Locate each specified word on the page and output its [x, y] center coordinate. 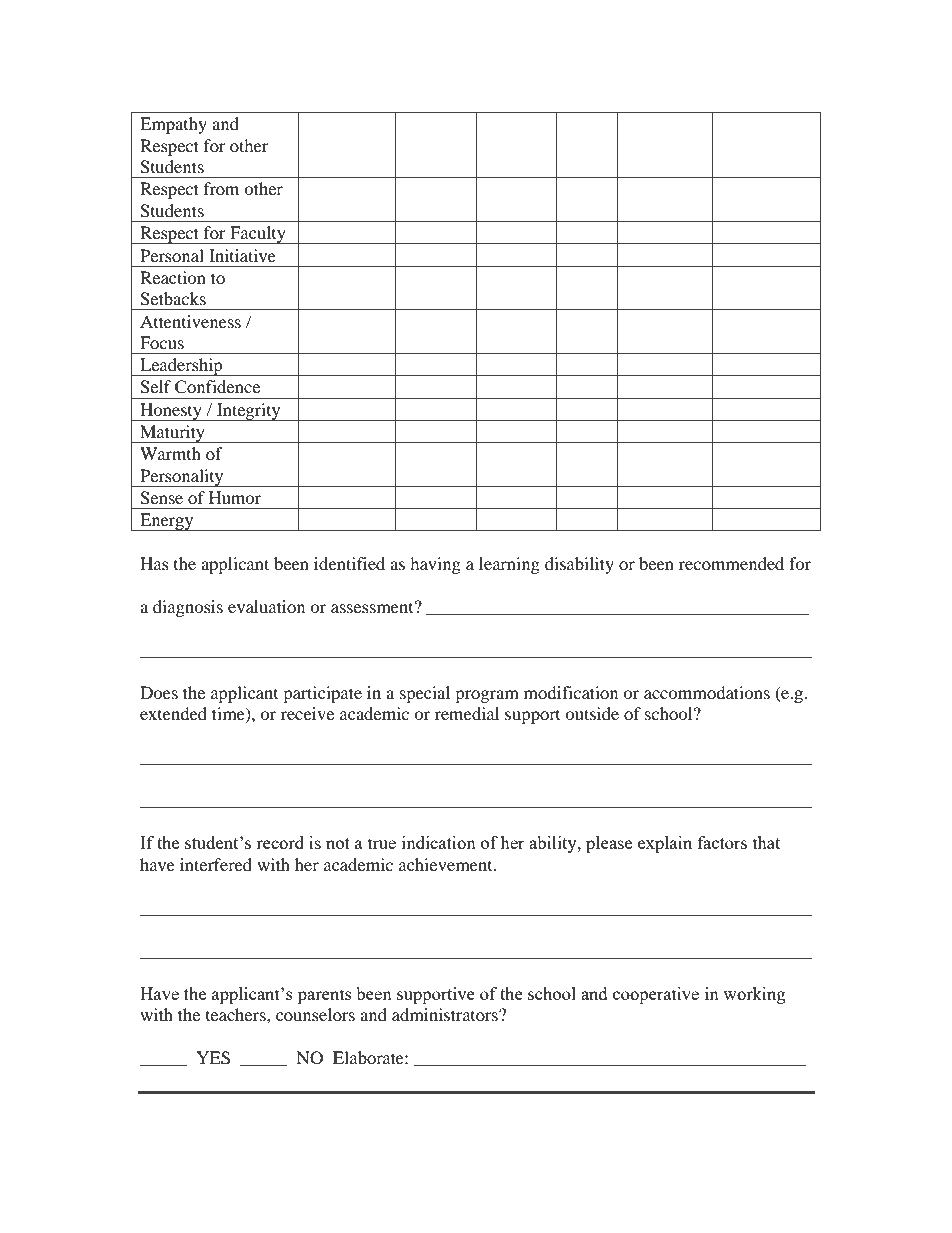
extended [173, 713]
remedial [467, 713]
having [435, 565]
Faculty [258, 235]
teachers [237, 1014]
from [221, 188]
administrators [446, 1014]
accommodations [707, 692]
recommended [731, 563]
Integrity [249, 412]
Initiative [242, 255]
